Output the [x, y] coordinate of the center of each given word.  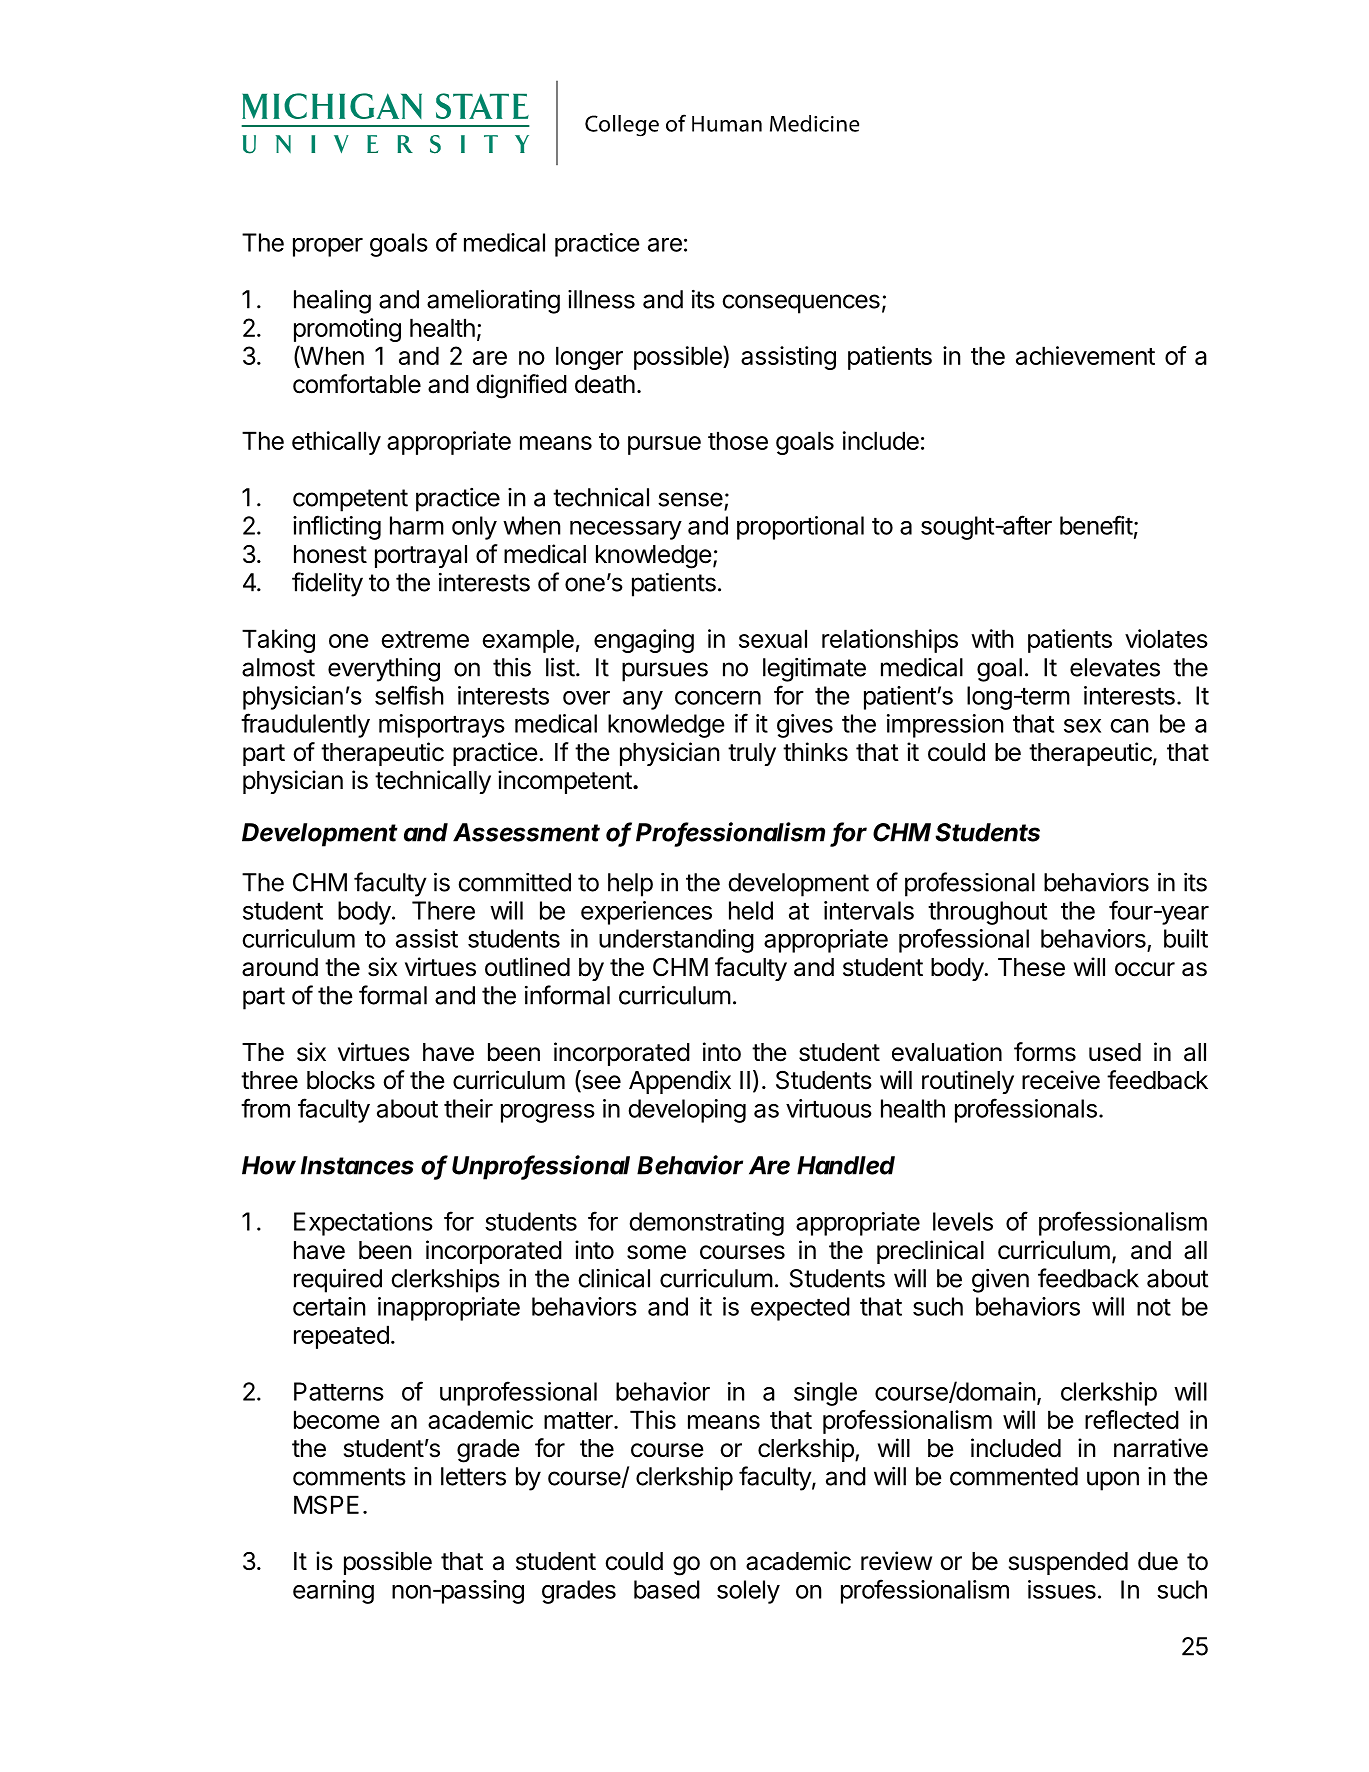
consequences [801, 304]
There [443, 910]
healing [332, 301]
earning [333, 1592]
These [1031, 967]
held [751, 910]
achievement [1085, 355]
